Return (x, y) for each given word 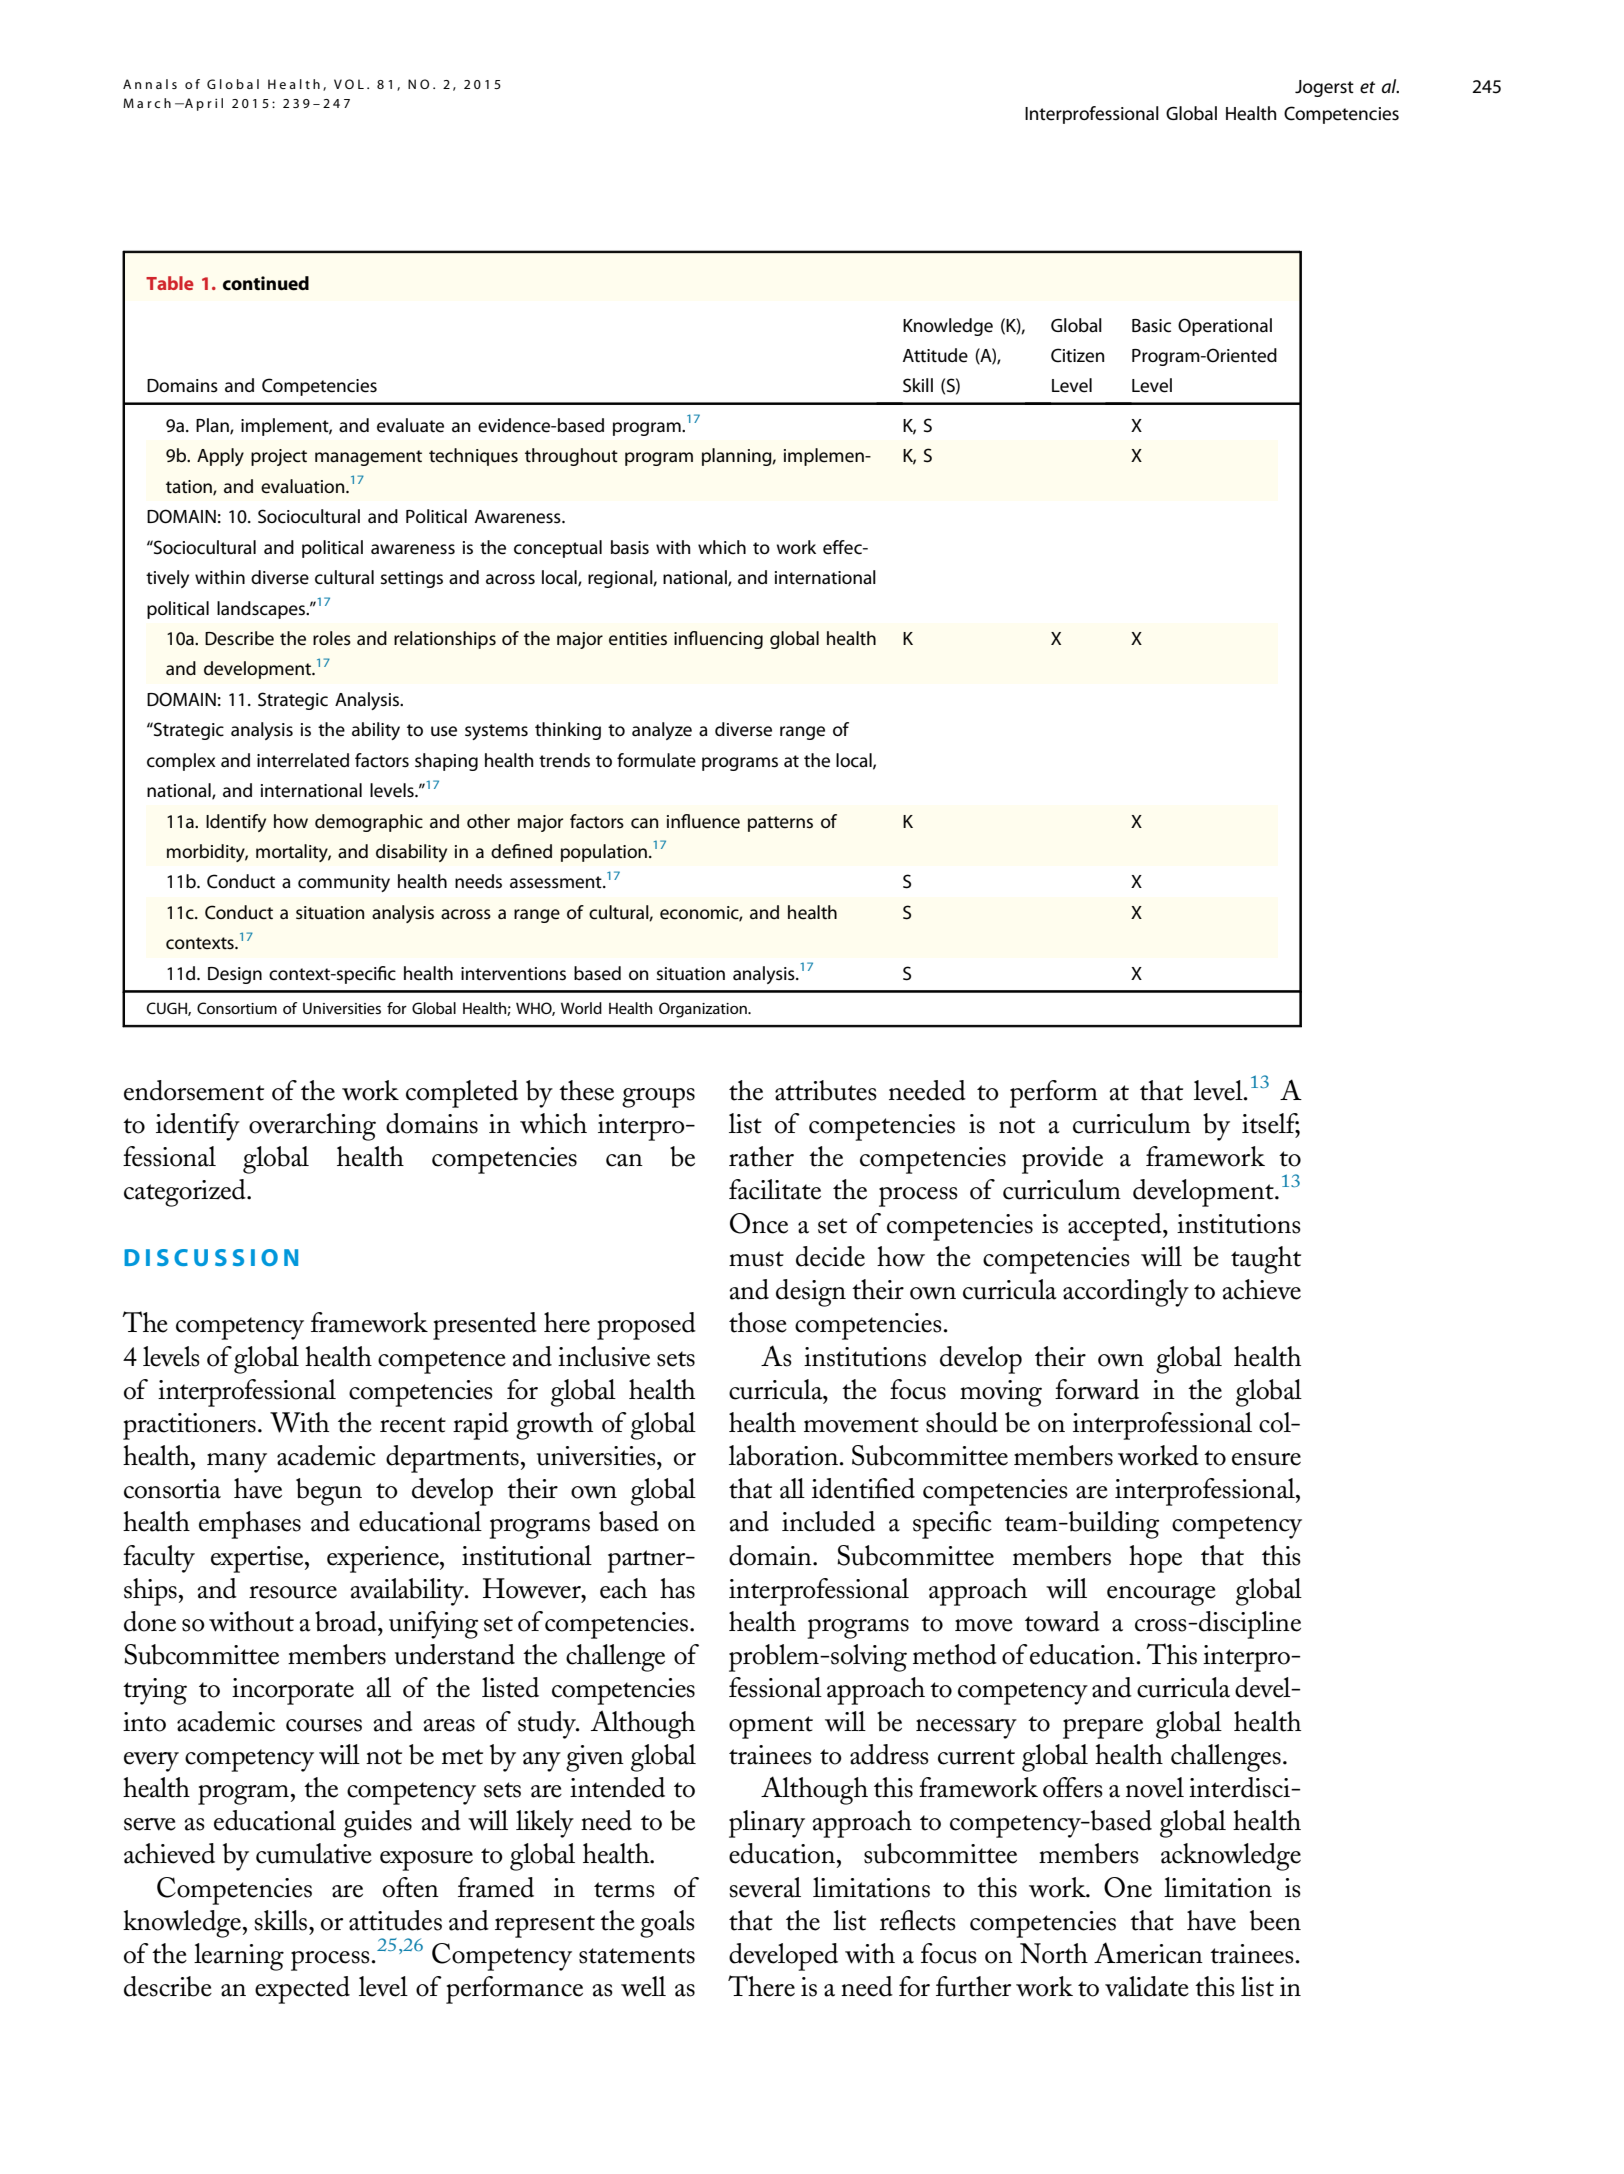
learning (239, 1957)
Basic (1151, 326)
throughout (571, 457)
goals (667, 1924)
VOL (349, 84)
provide (1062, 1160)
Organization (704, 1010)
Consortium (237, 1008)
